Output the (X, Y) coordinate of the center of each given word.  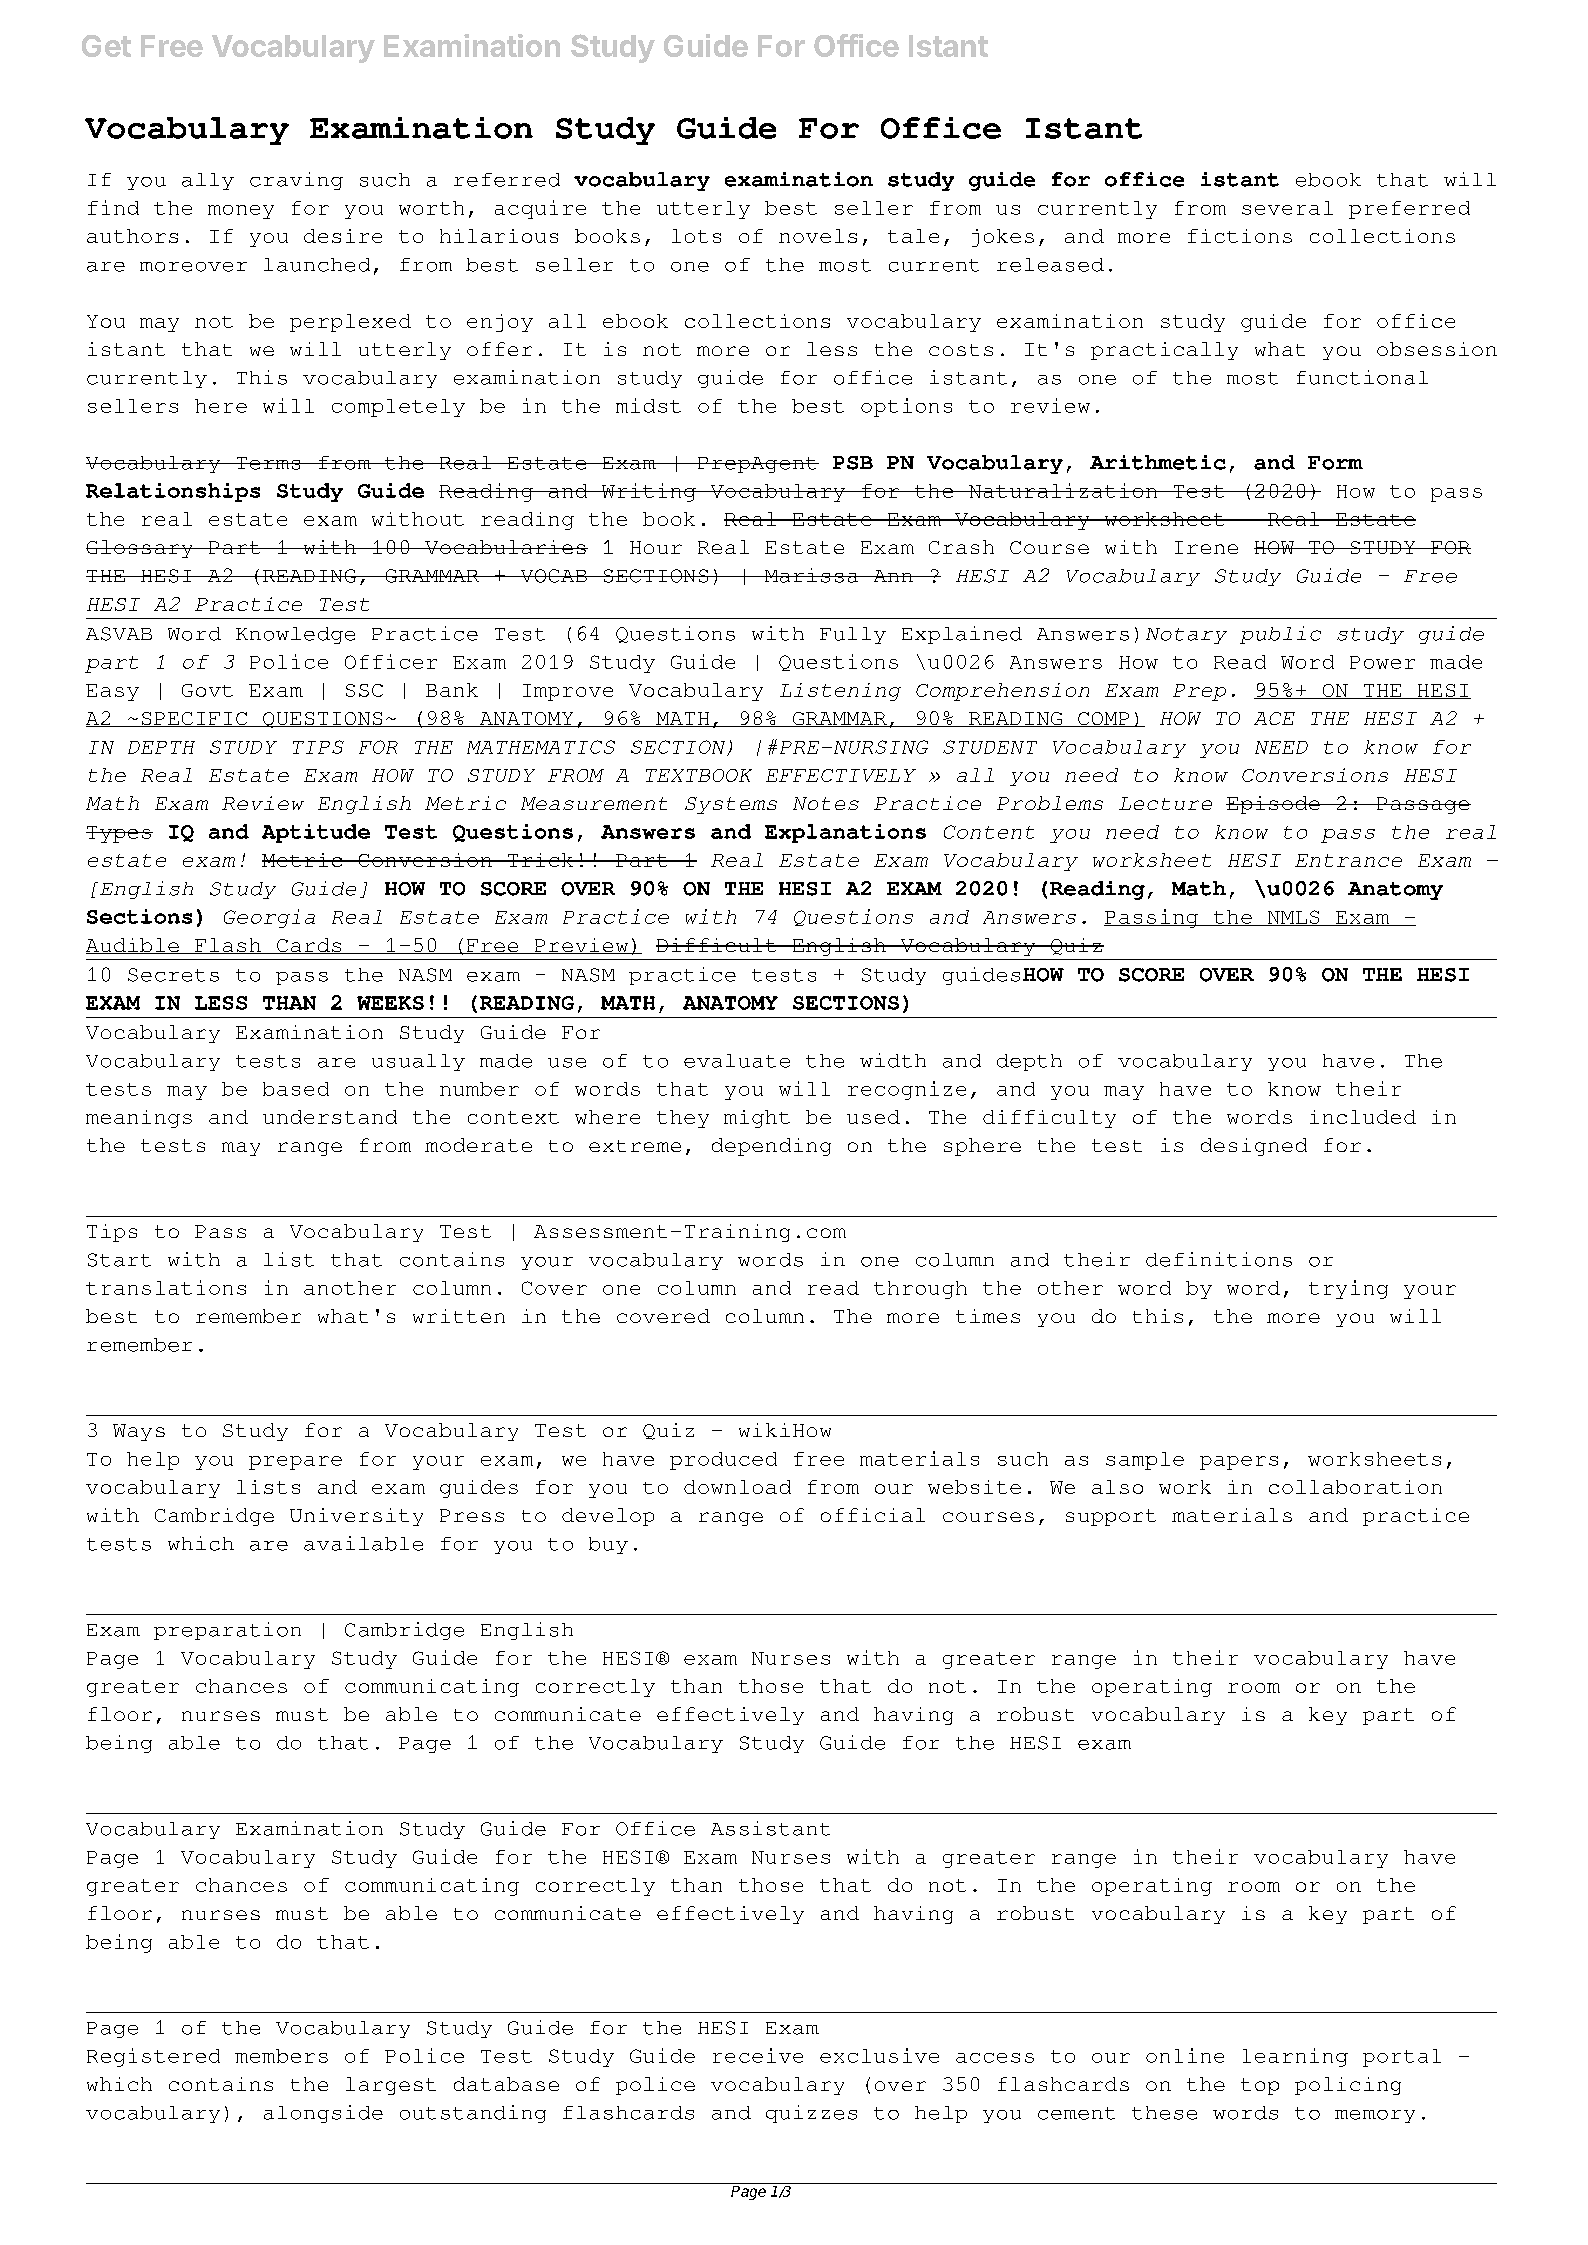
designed (1254, 1147)
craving (296, 181)
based (296, 1089)
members (281, 2056)
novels (818, 236)
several (1287, 208)
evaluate (737, 1061)
